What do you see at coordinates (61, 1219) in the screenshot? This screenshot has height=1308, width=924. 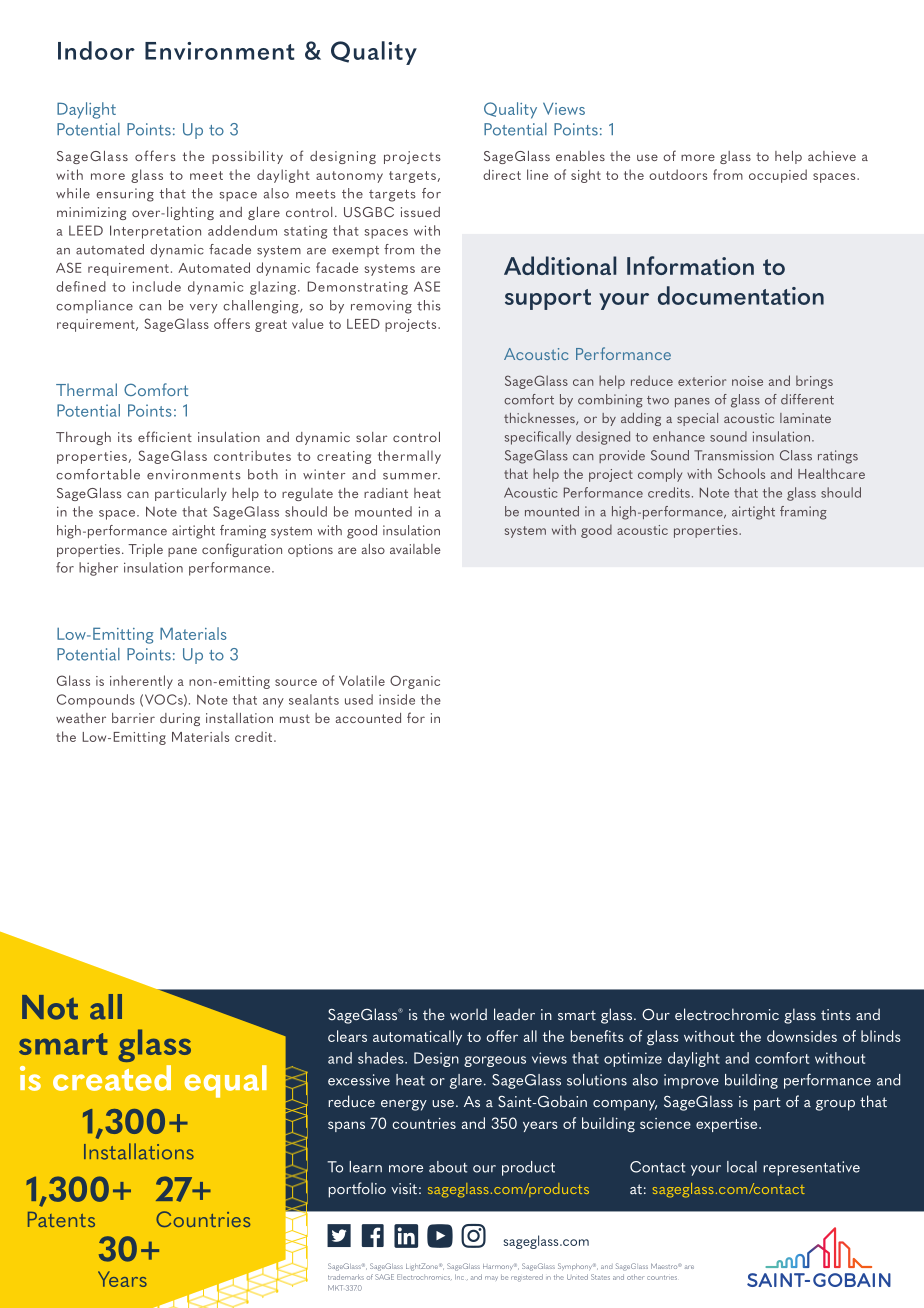 I see `Patents` at bounding box center [61, 1219].
